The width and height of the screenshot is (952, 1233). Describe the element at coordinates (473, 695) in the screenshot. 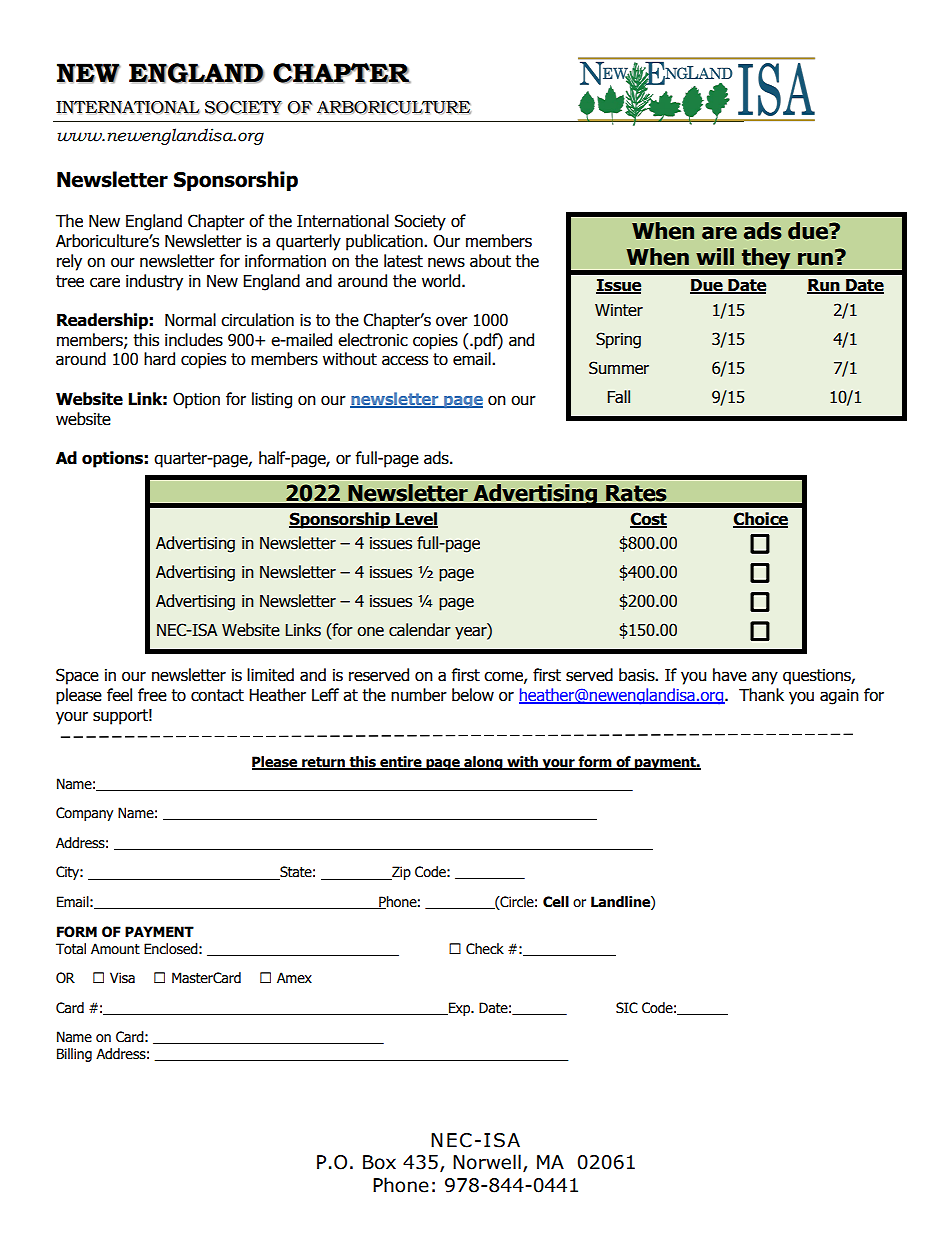

I see `below` at that location.
